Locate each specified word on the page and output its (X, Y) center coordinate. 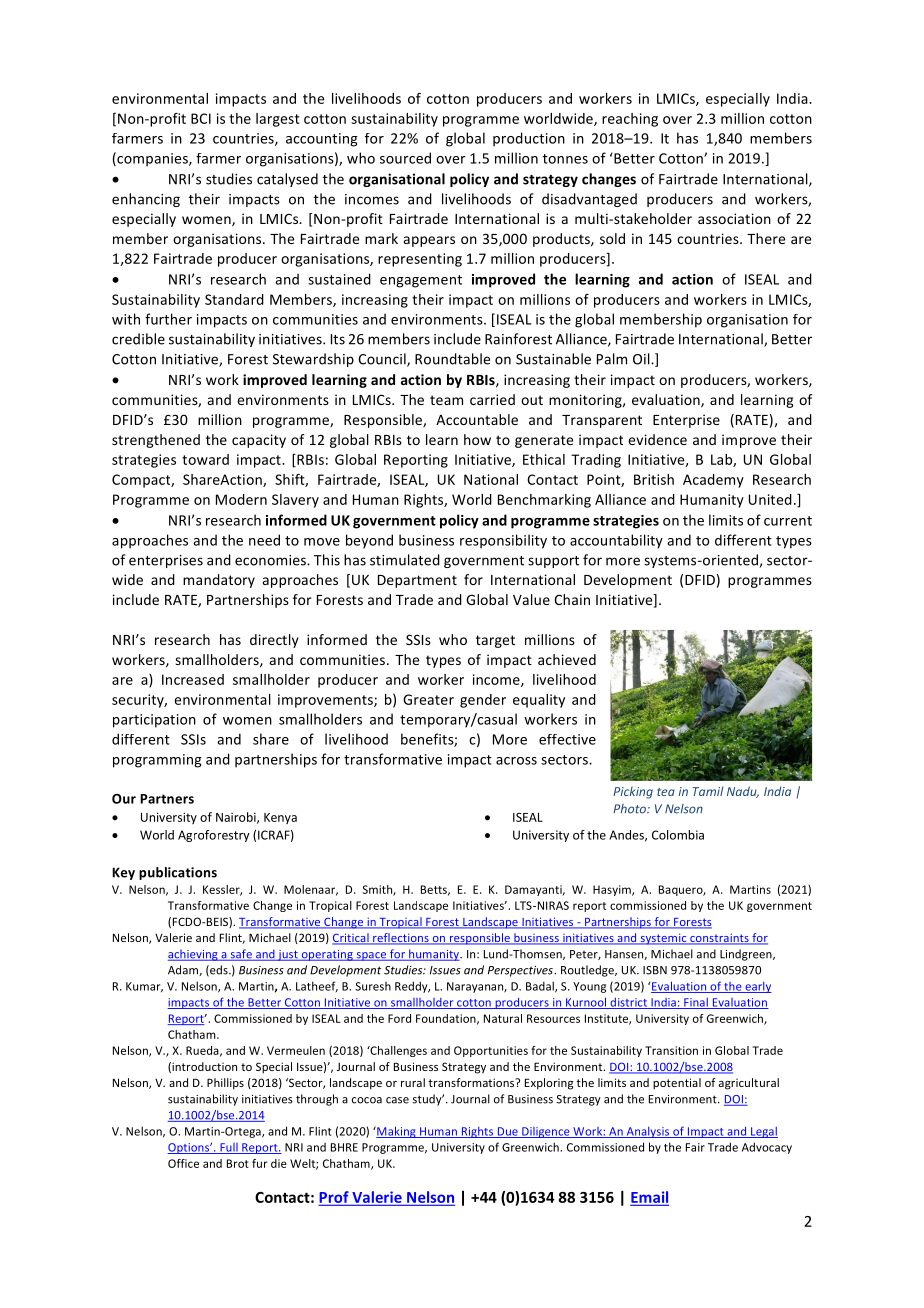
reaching (630, 120)
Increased (193, 679)
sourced (405, 158)
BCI (201, 118)
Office (183, 1163)
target (495, 641)
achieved (567, 659)
